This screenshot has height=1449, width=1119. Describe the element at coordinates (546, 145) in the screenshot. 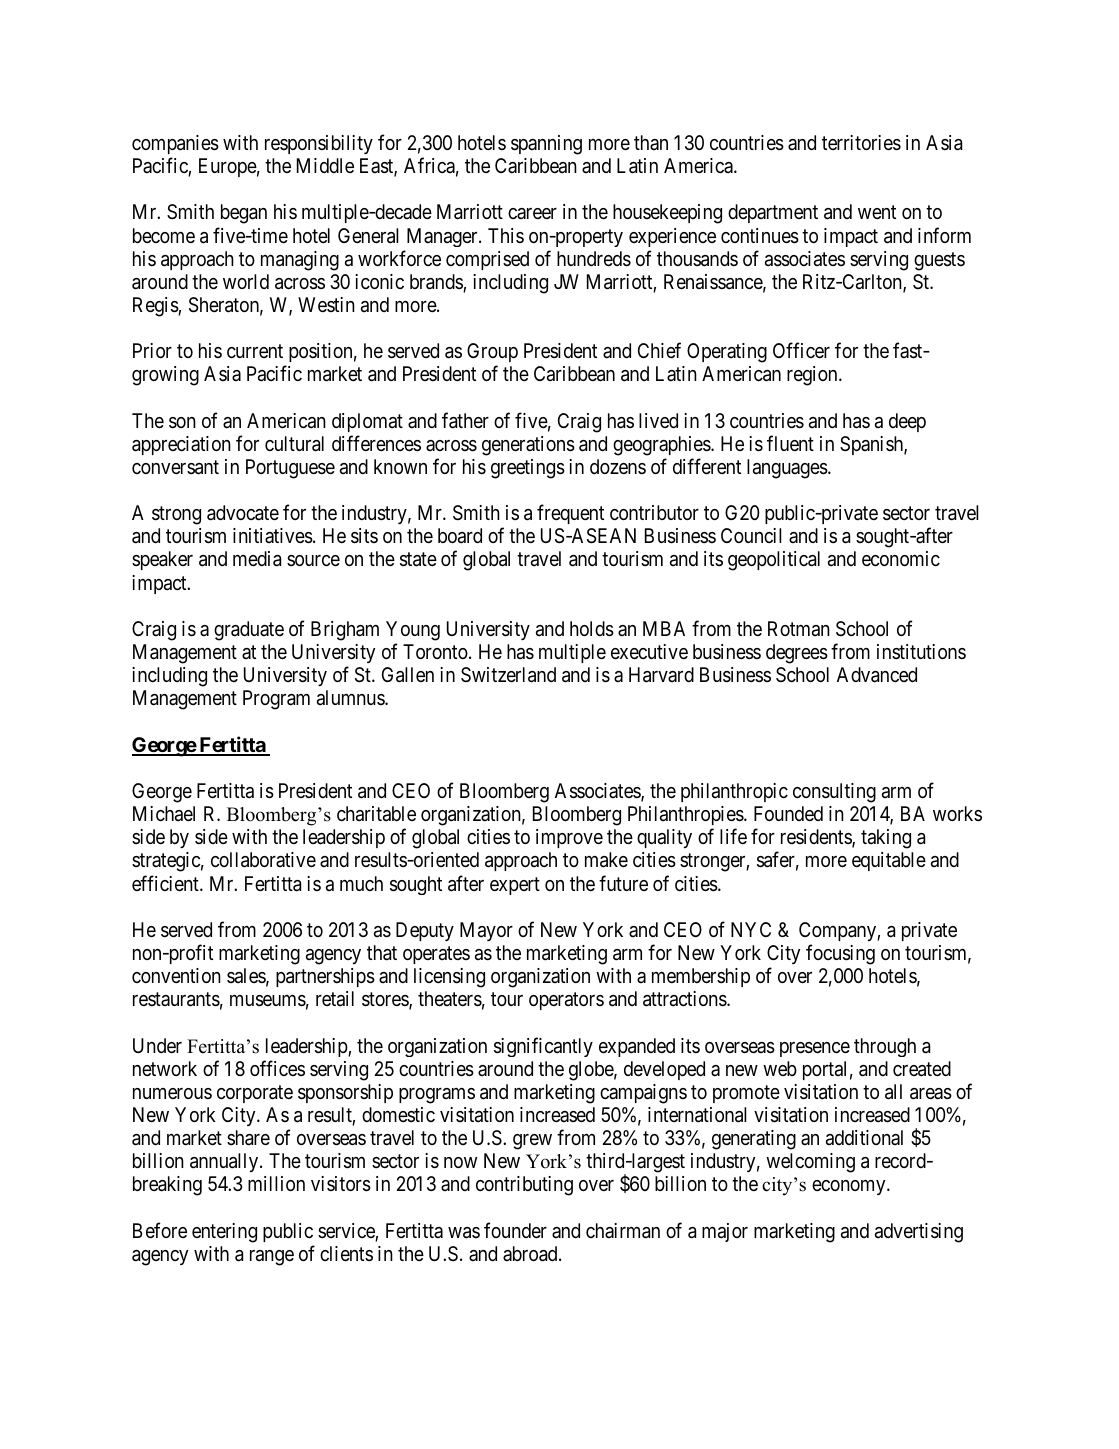

I see `spanning` at that location.
